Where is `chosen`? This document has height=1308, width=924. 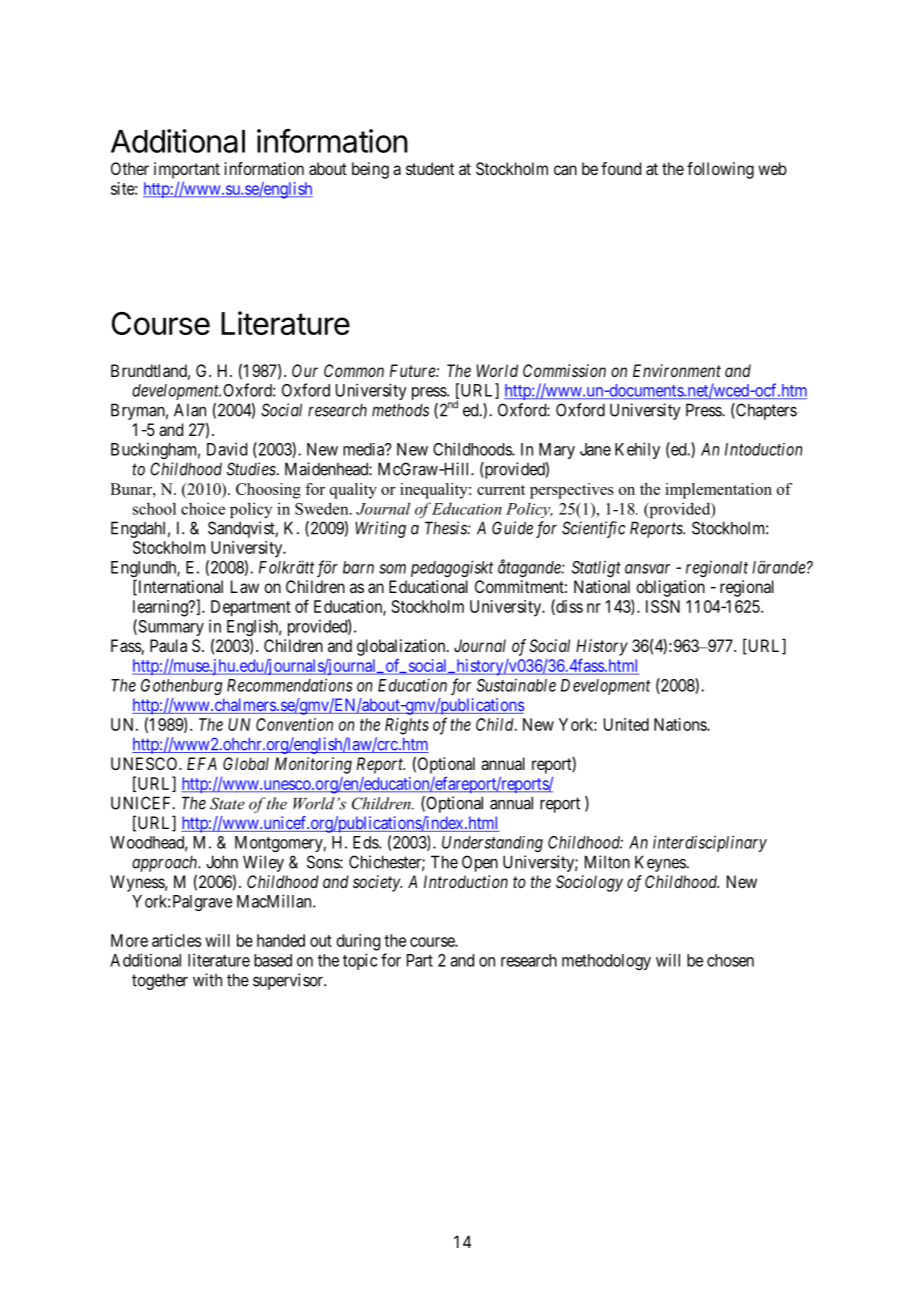 chosen is located at coordinates (730, 960).
